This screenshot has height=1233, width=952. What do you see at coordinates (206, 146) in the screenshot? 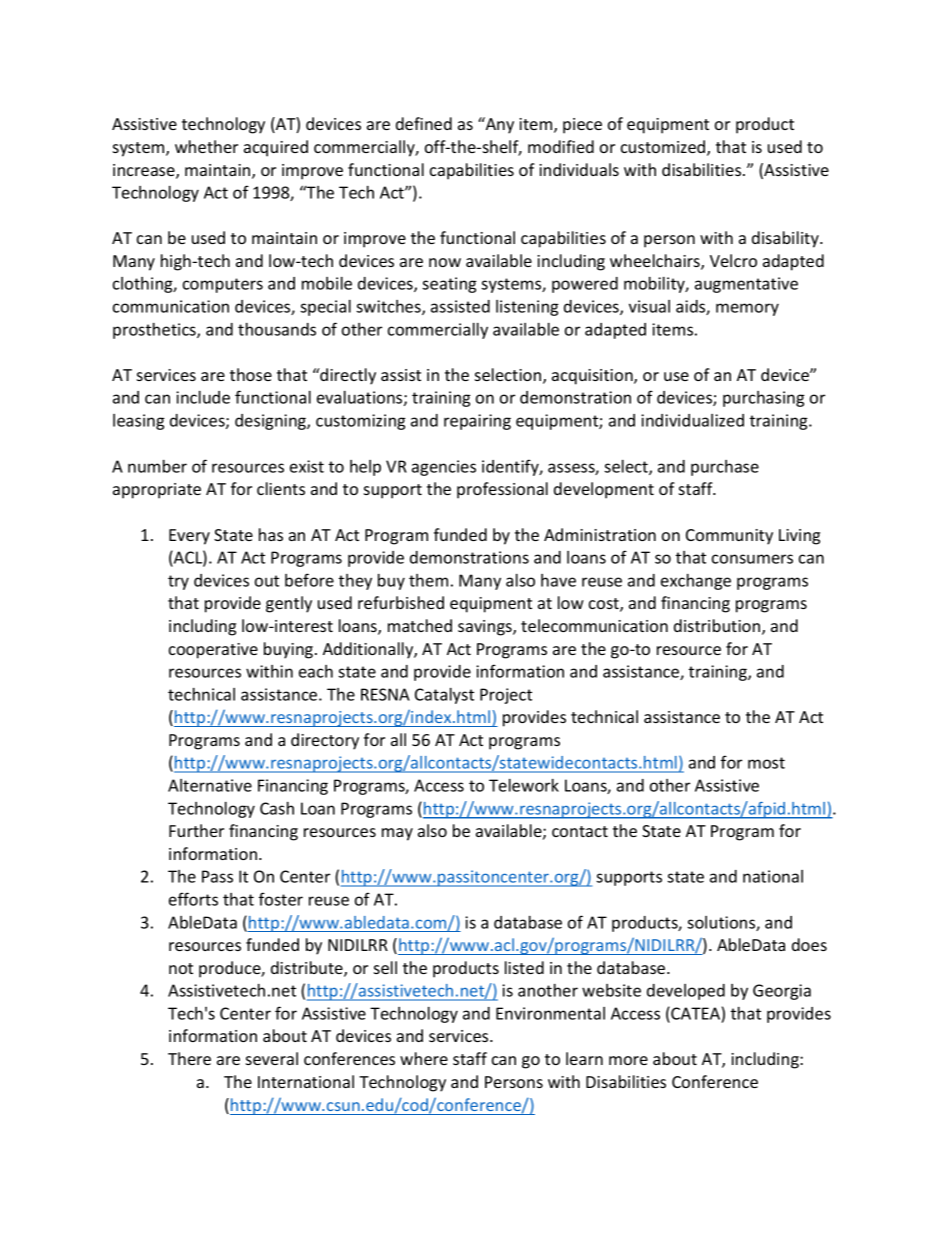
I see `whether` at bounding box center [206, 146].
